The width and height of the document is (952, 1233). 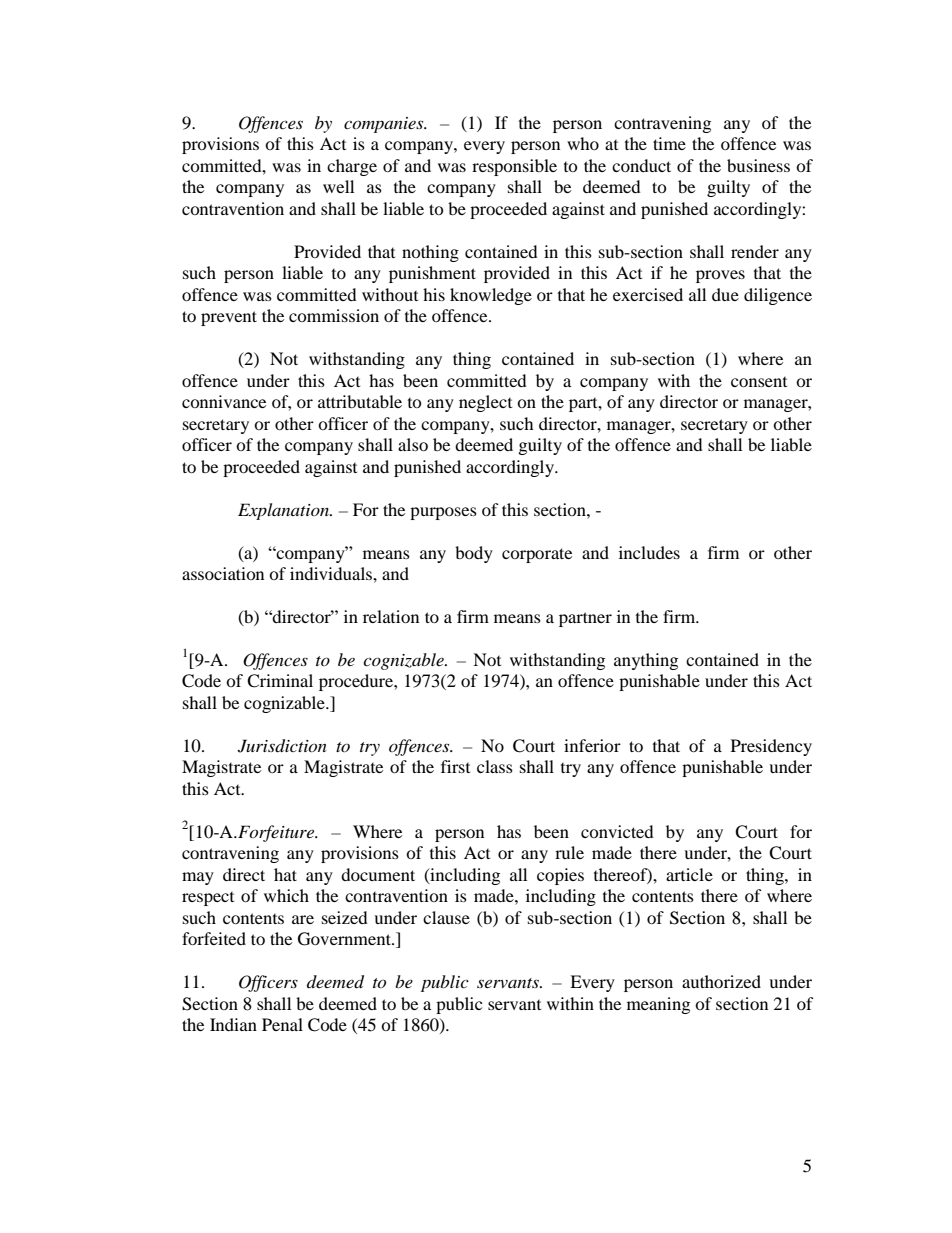 I want to click on well, so click(x=338, y=186).
